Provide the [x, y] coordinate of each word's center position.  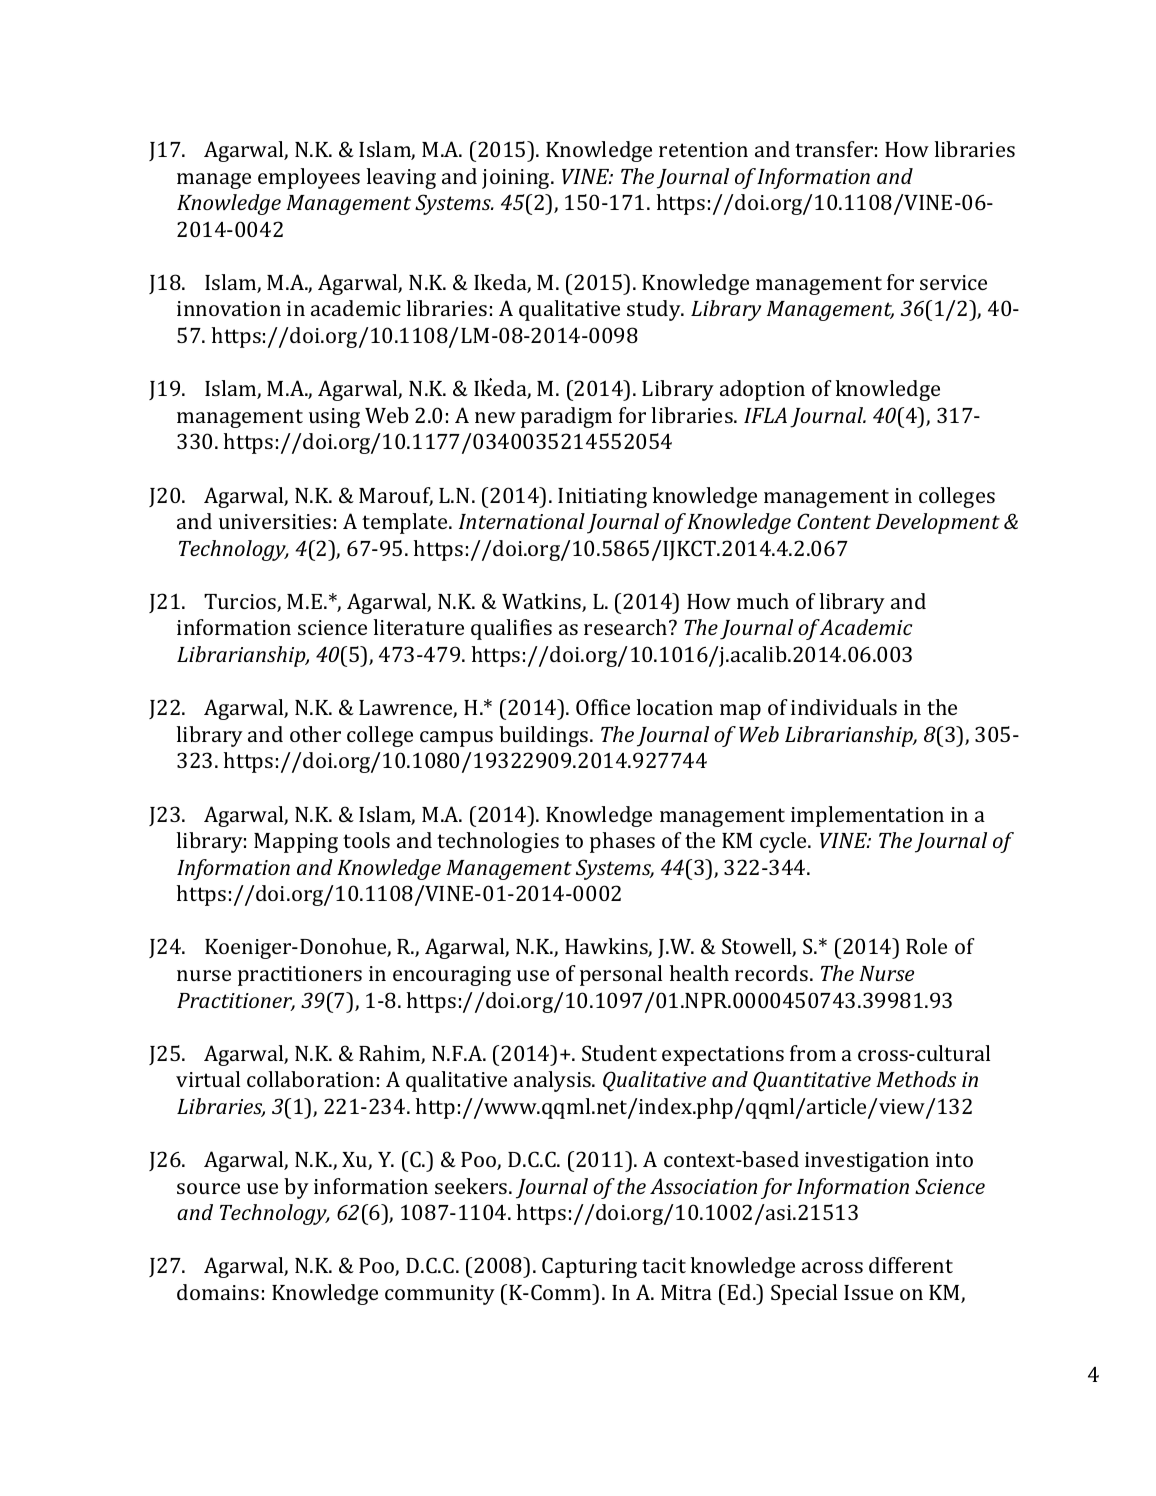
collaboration [310, 1079]
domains [218, 1292]
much [763, 601]
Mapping [296, 843]
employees [309, 178]
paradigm [566, 417]
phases [622, 842]
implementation [867, 816]
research [627, 627]
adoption [762, 390]
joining [517, 179]
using [334, 418]
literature [419, 627]
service [953, 282]
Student [619, 1053]
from [813, 1053]
